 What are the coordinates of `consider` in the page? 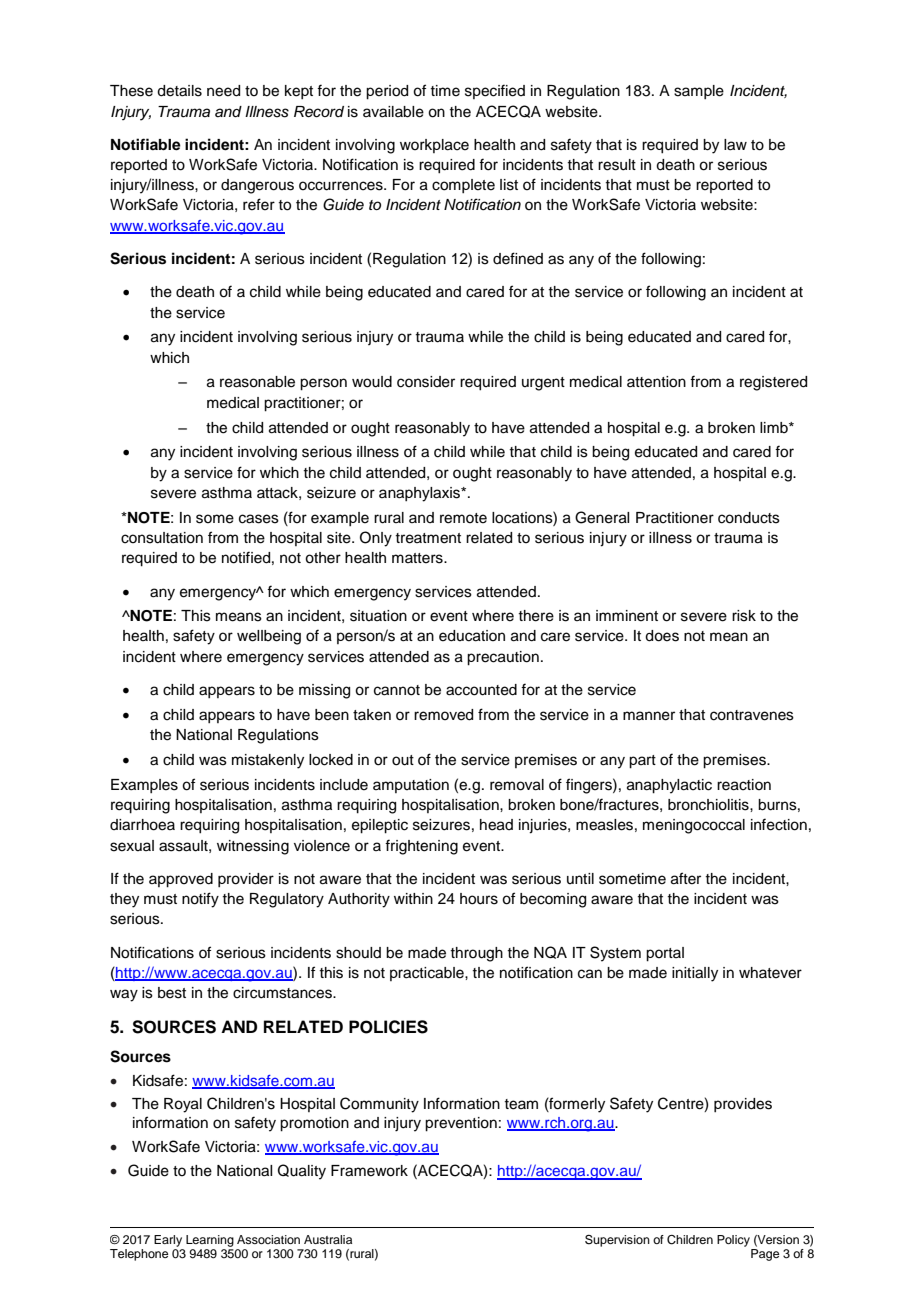 It's located at (426, 382).
